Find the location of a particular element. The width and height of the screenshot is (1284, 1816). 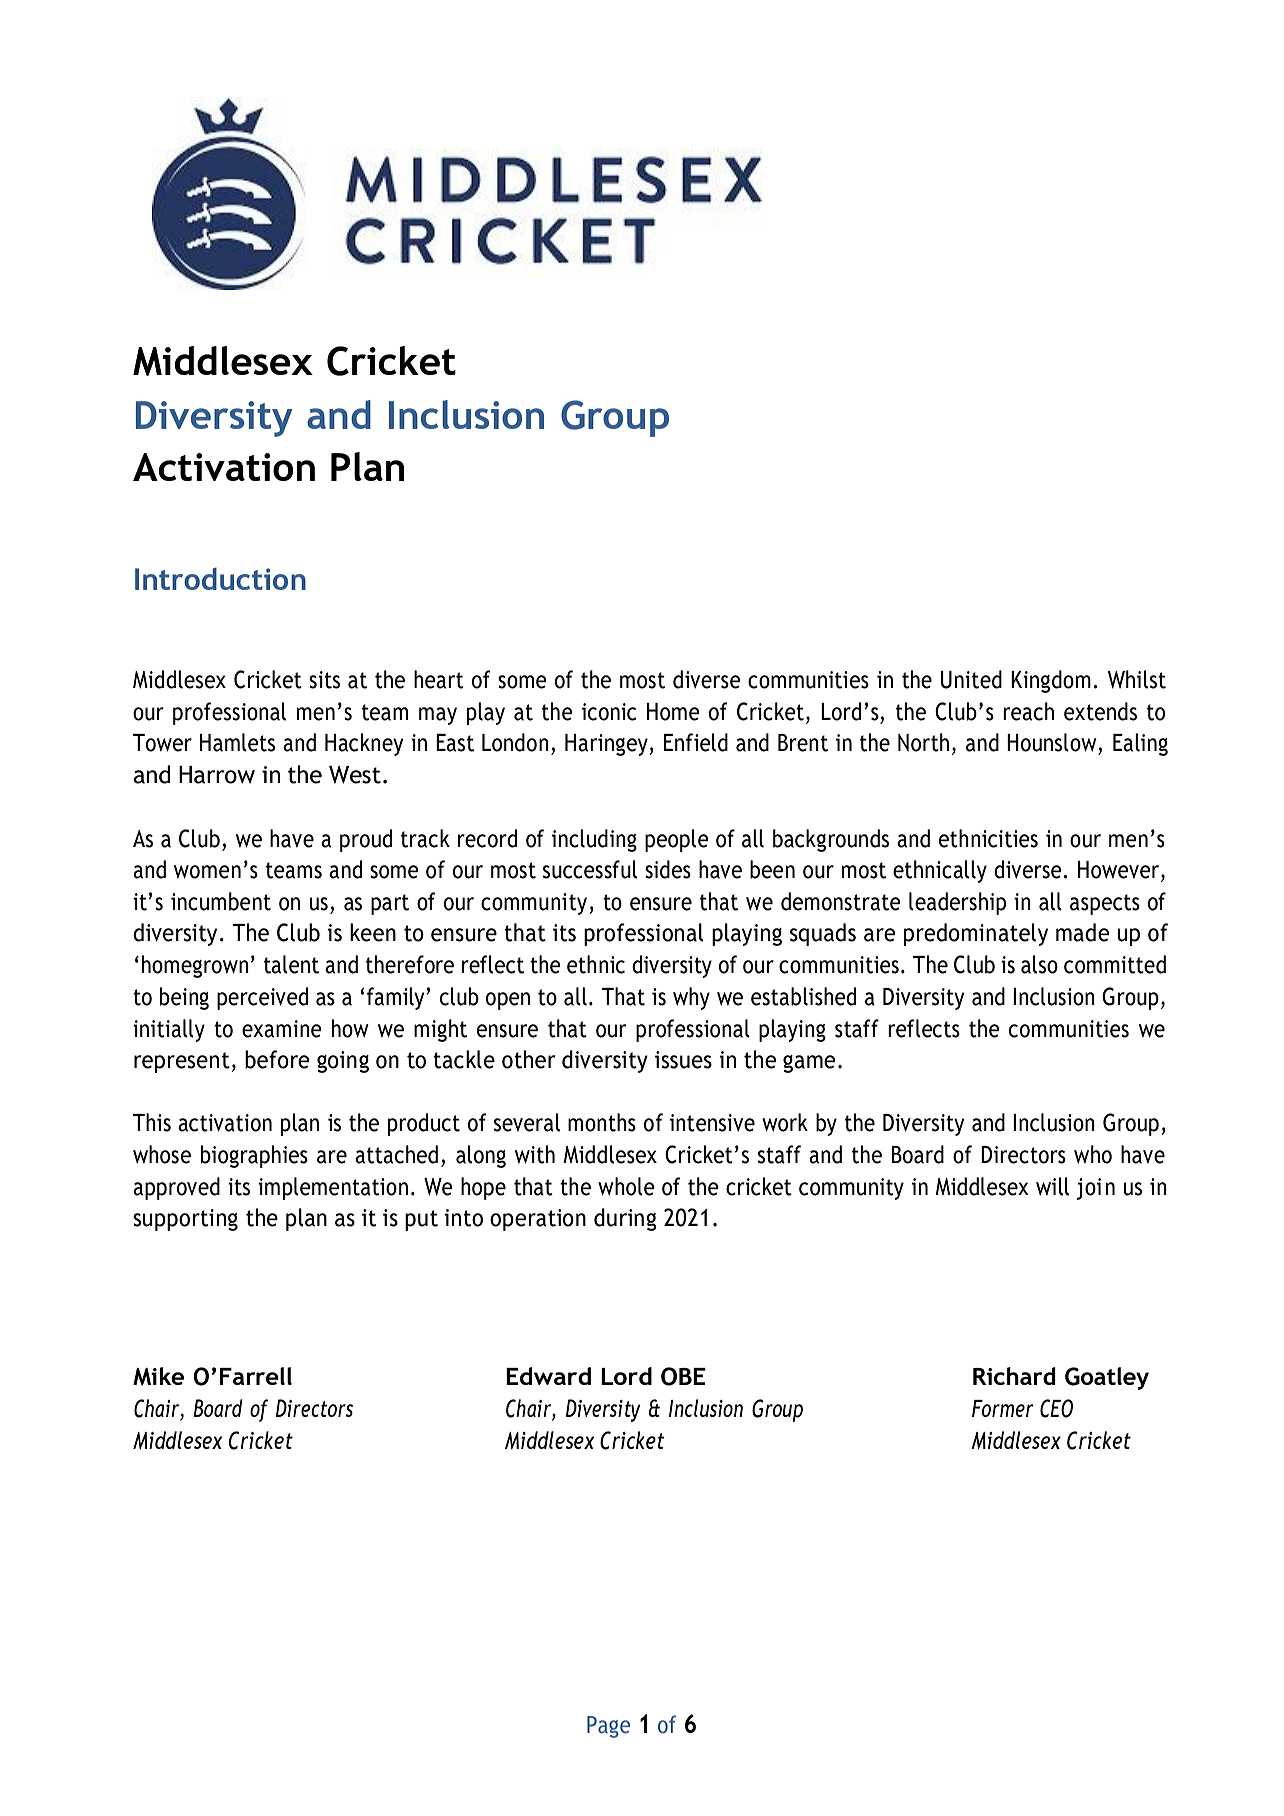

also is located at coordinates (1039, 964).
